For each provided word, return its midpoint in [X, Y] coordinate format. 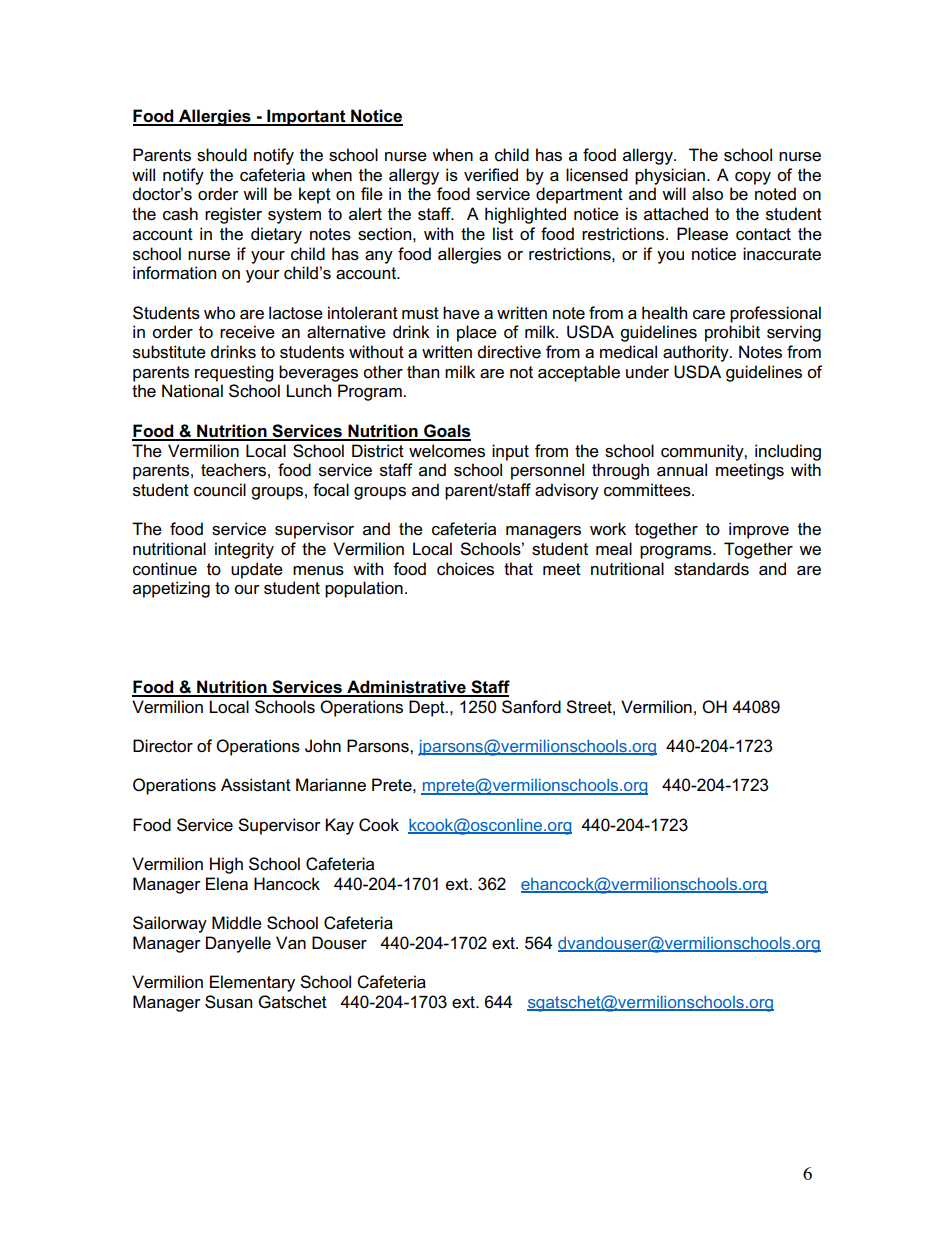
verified [491, 175]
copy [753, 178]
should [222, 155]
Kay [339, 826]
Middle [237, 923]
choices [465, 569]
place [477, 333]
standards [711, 569]
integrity [244, 550]
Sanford [531, 707]
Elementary [252, 983]
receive [247, 332]
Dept [428, 708]
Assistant [256, 785]
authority [697, 353]
